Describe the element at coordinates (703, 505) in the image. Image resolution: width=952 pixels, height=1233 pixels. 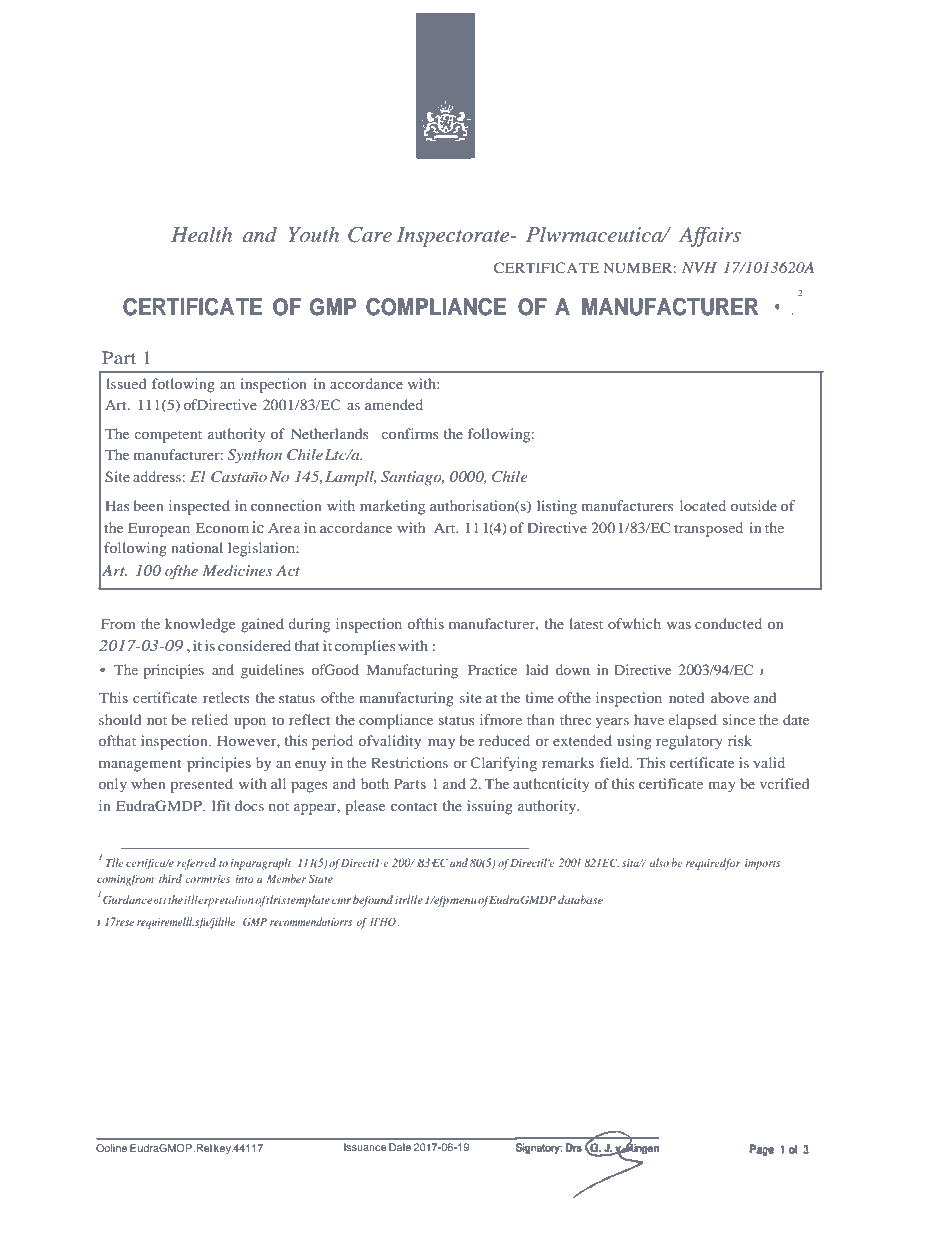
I see `located` at that location.
